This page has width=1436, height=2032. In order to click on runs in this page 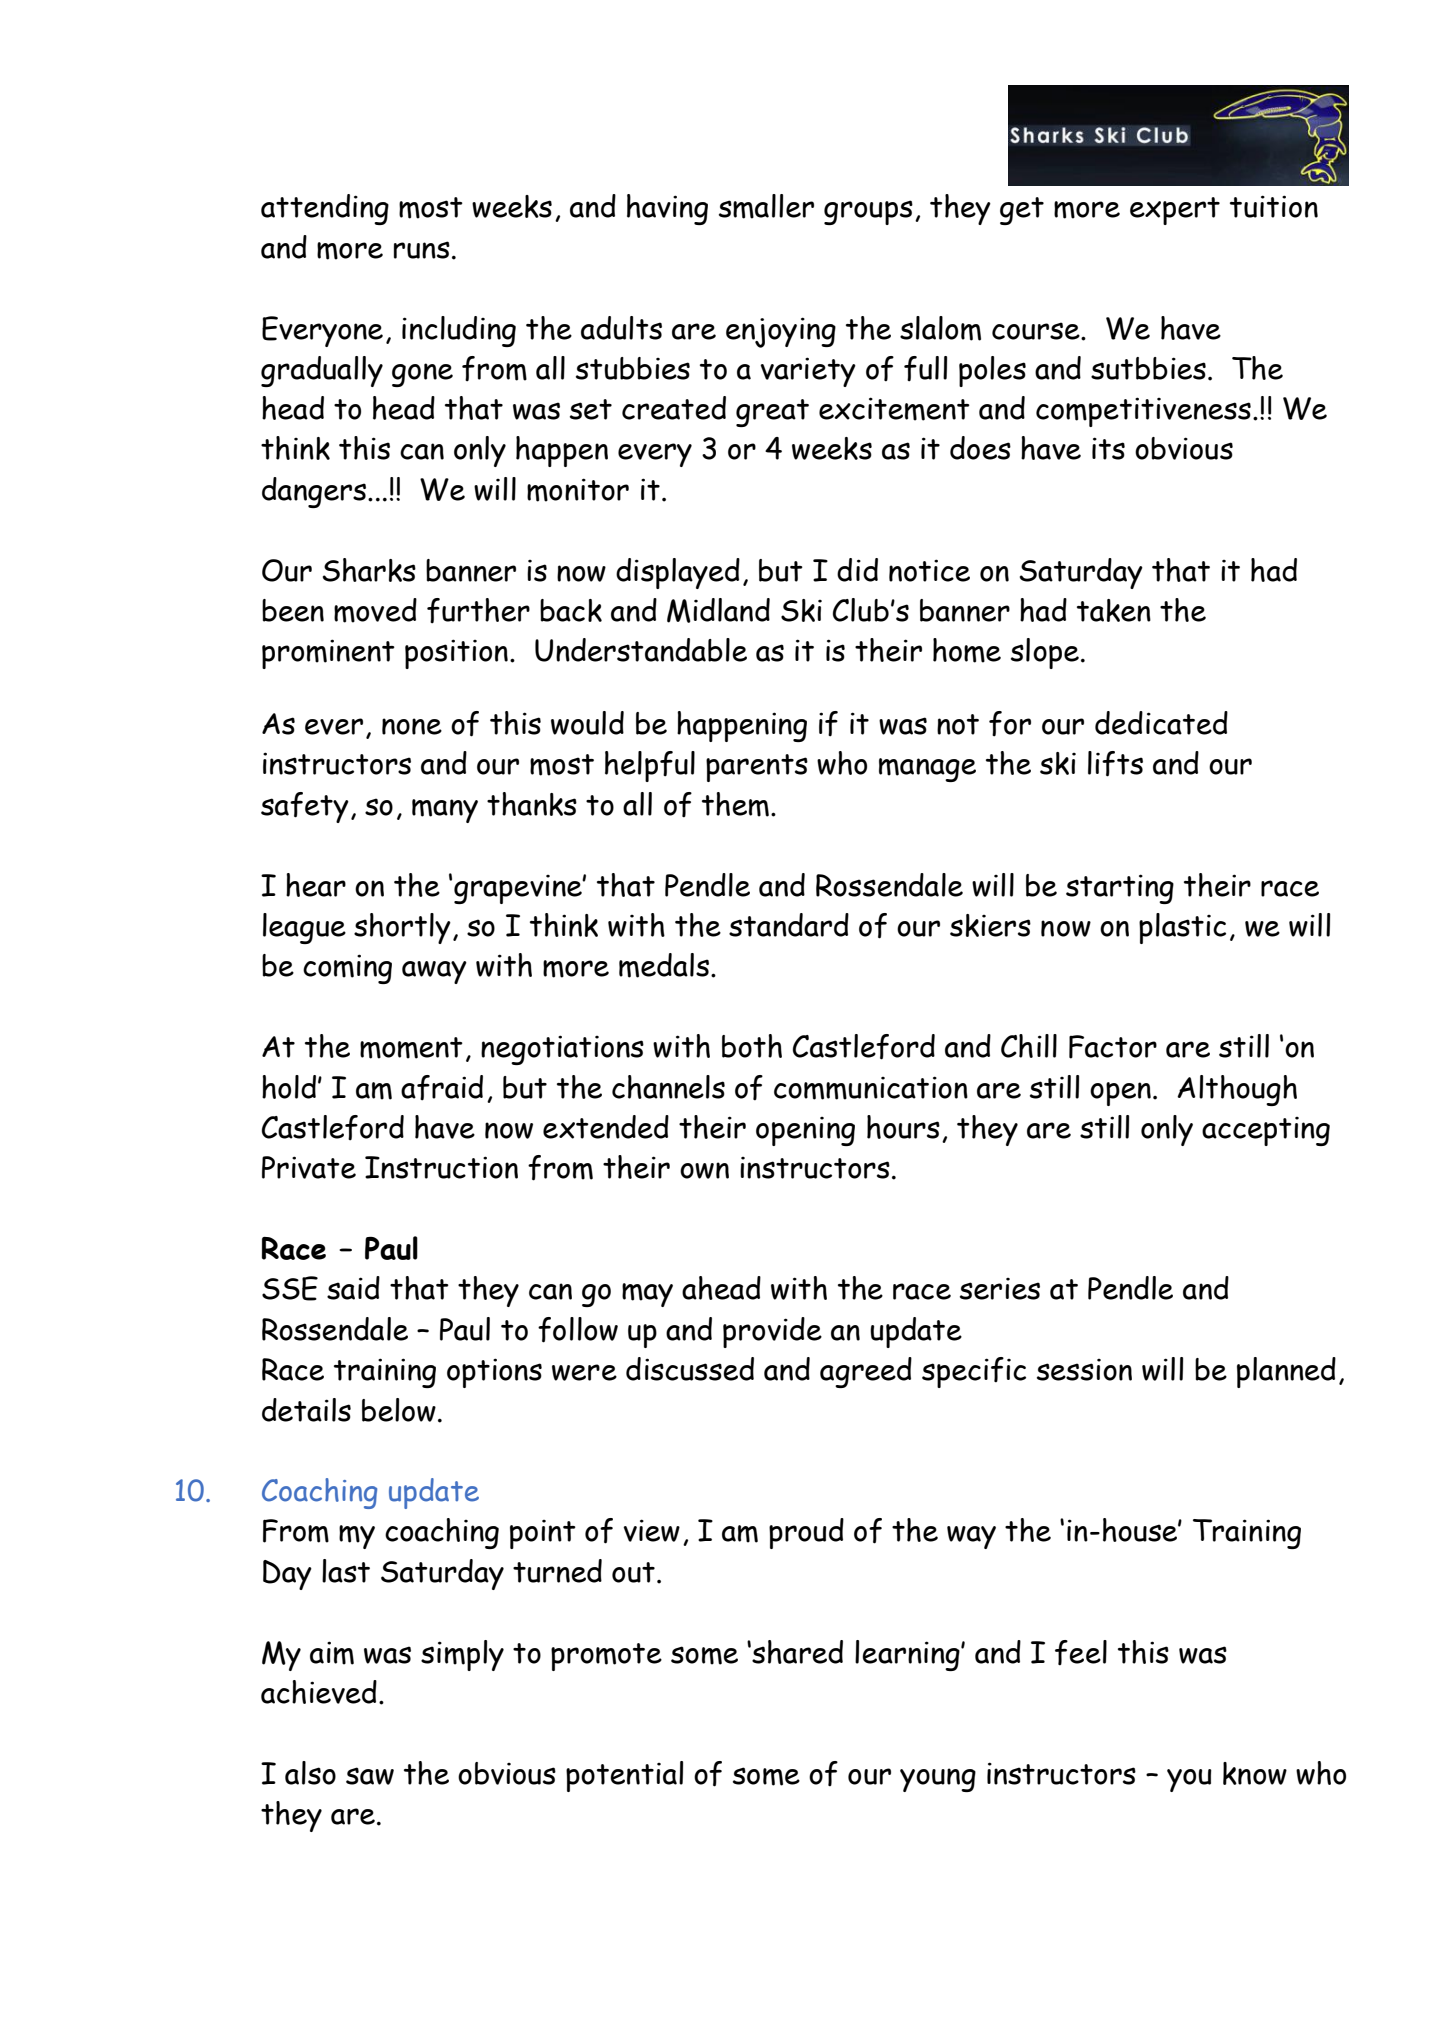, I will do `click(422, 250)`.
